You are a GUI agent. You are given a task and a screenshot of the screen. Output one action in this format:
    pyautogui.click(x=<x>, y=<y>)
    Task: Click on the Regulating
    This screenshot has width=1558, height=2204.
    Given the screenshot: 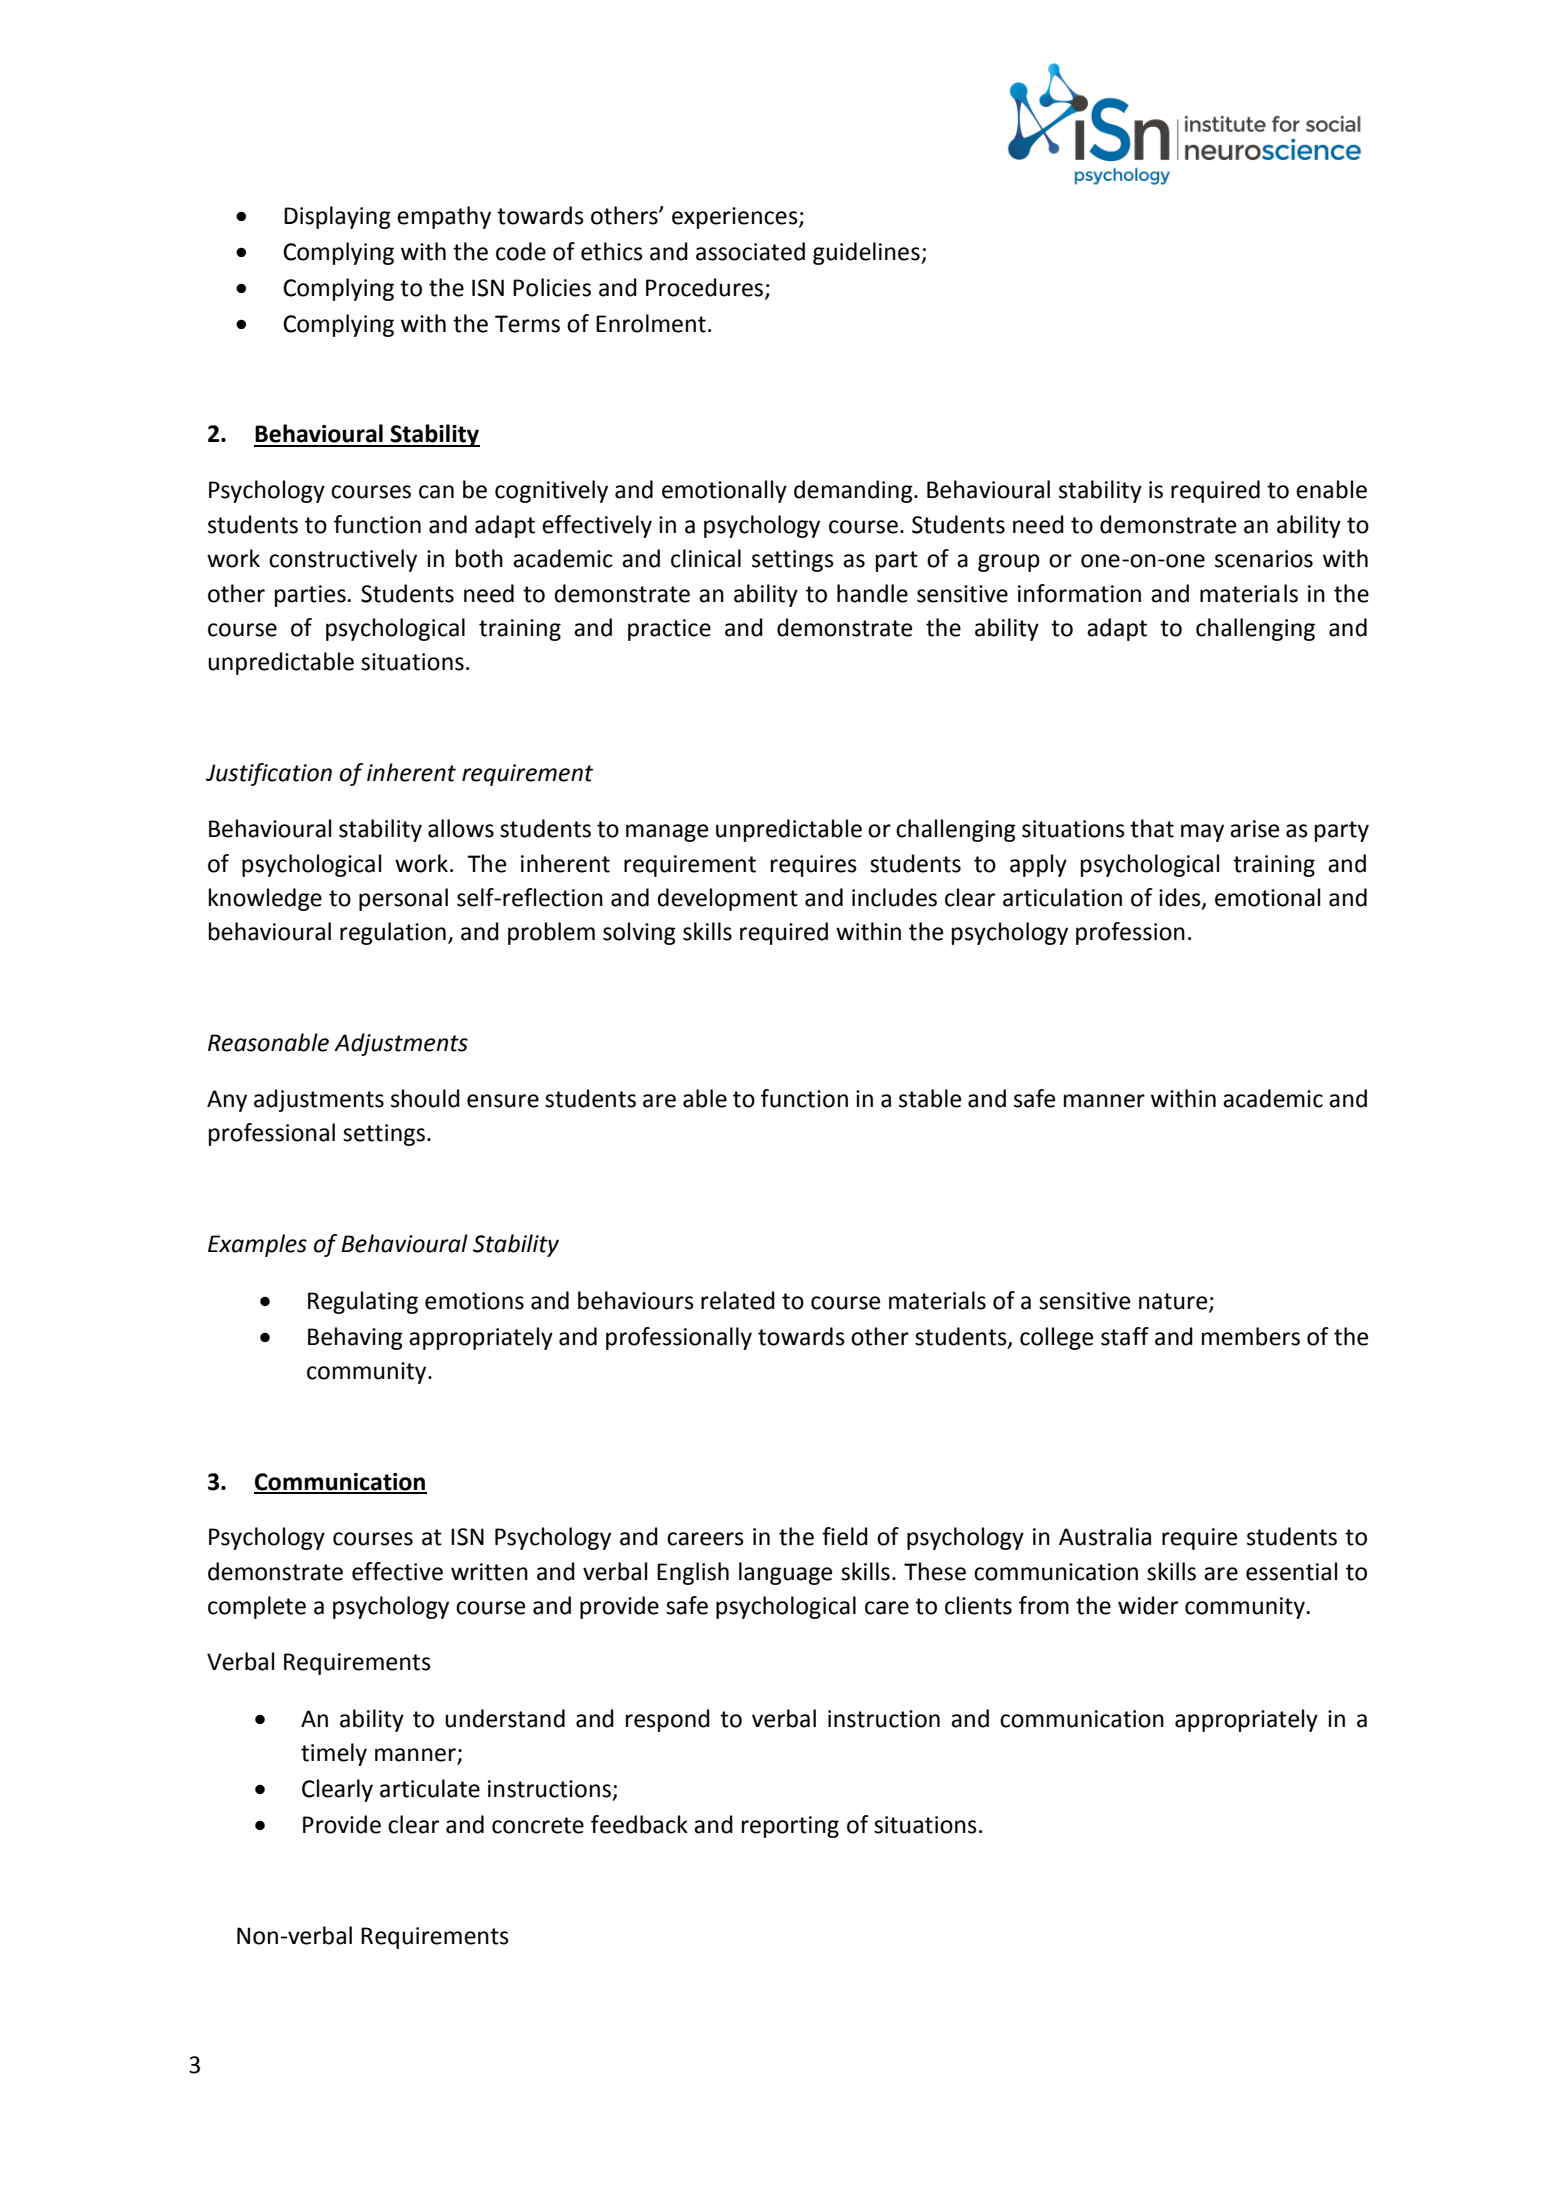 What is the action you would take?
    pyautogui.click(x=363, y=1302)
